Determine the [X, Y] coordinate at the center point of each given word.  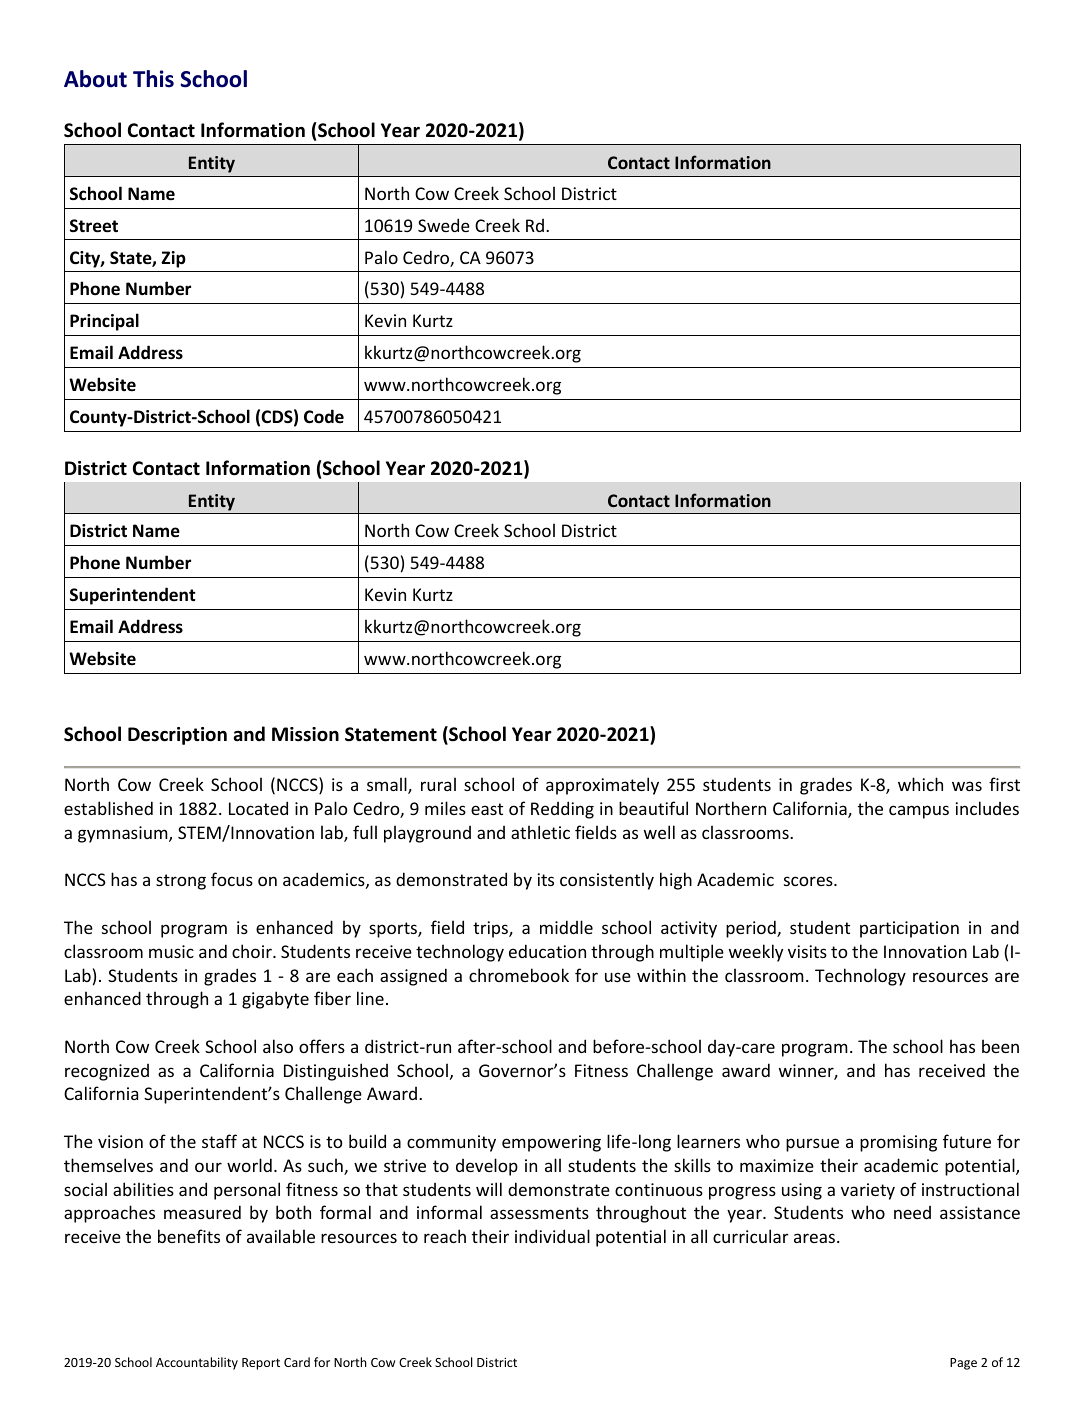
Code [324, 416]
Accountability [197, 1363]
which [920, 784]
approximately [602, 786]
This [153, 79]
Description [177, 736]
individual [552, 1236]
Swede [444, 225]
